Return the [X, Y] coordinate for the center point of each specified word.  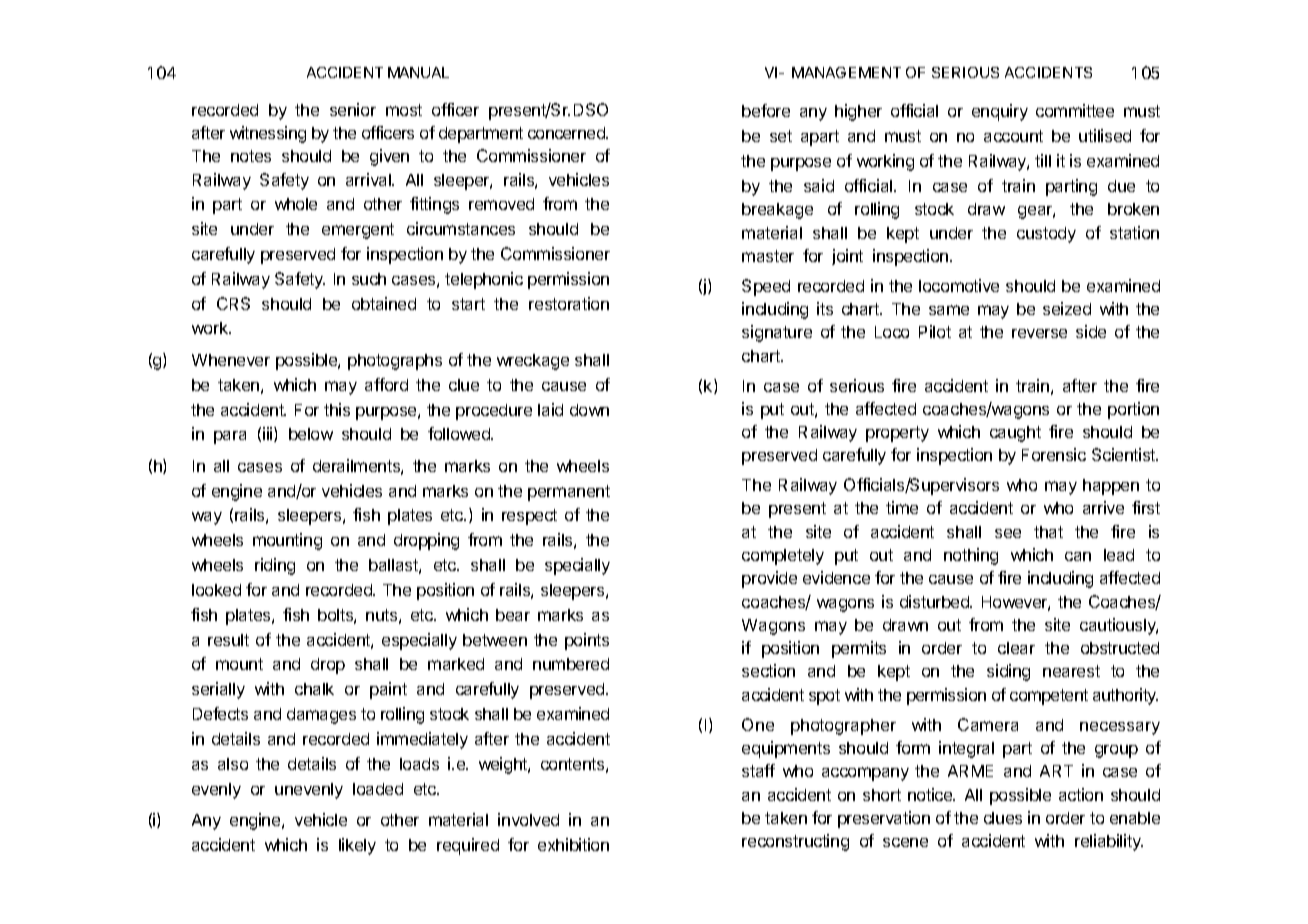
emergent [358, 231]
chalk [314, 689]
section [768, 670]
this [337, 409]
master [768, 256]
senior [353, 109]
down [589, 410]
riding [275, 566]
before [766, 110]
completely [783, 557]
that [1048, 532]
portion [1133, 410]
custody [1046, 235]
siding [1008, 672]
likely [357, 846]
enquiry [1000, 112]
